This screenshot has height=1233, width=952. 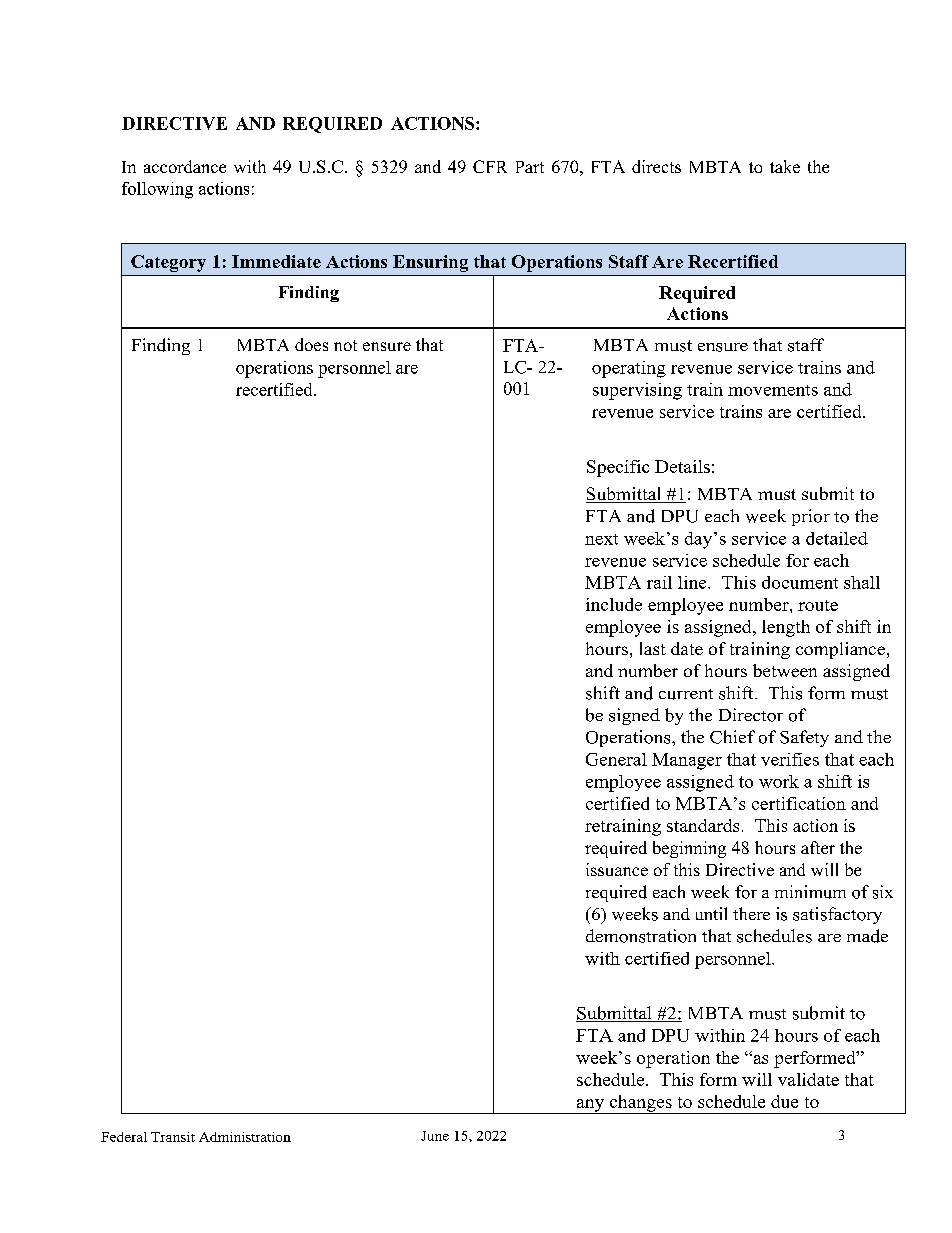 What do you see at coordinates (800, 582) in the screenshot?
I see `document` at bounding box center [800, 582].
